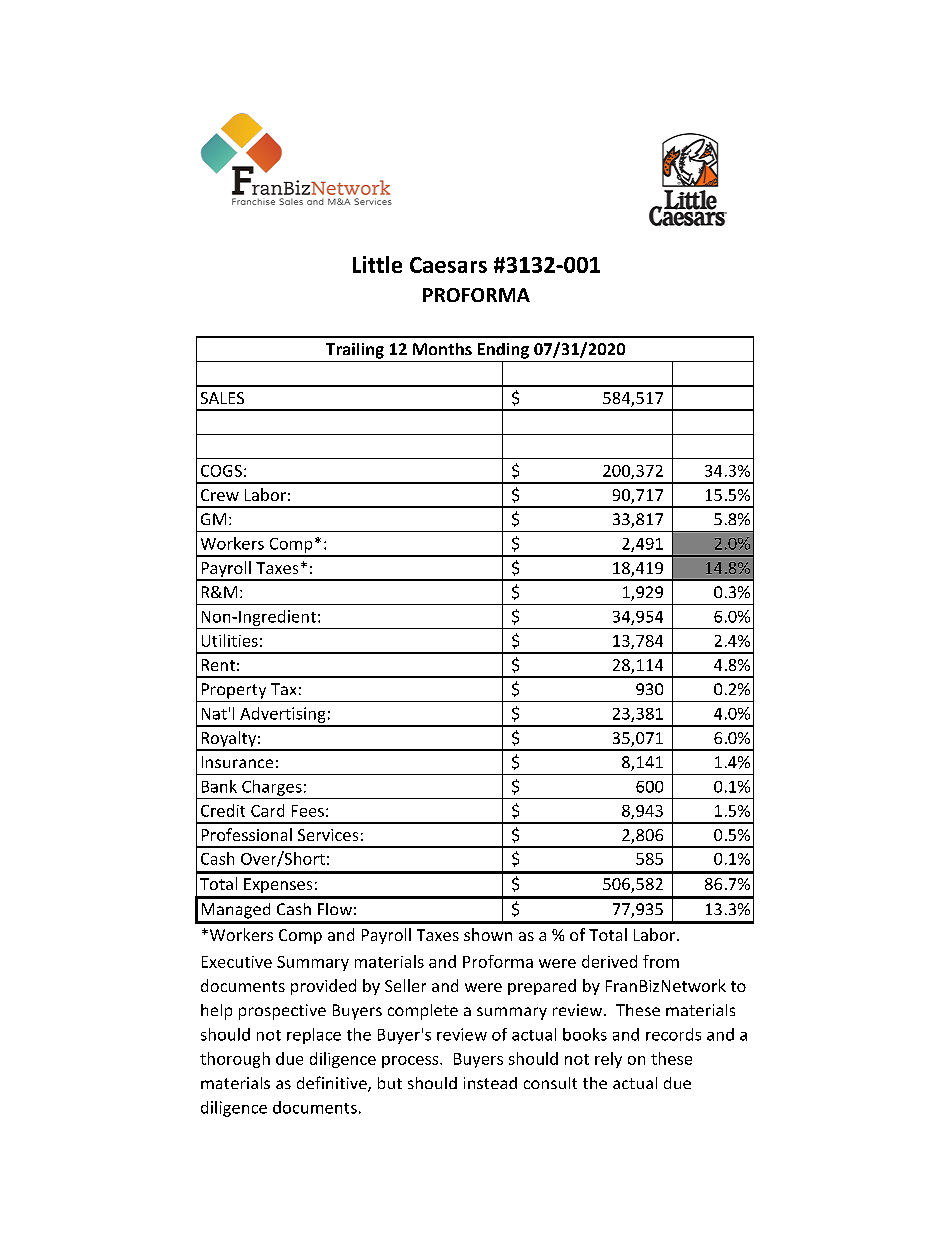 Image resolution: width=952 pixels, height=1233 pixels. What do you see at coordinates (235, 1060) in the screenshot?
I see `thorough` at bounding box center [235, 1060].
